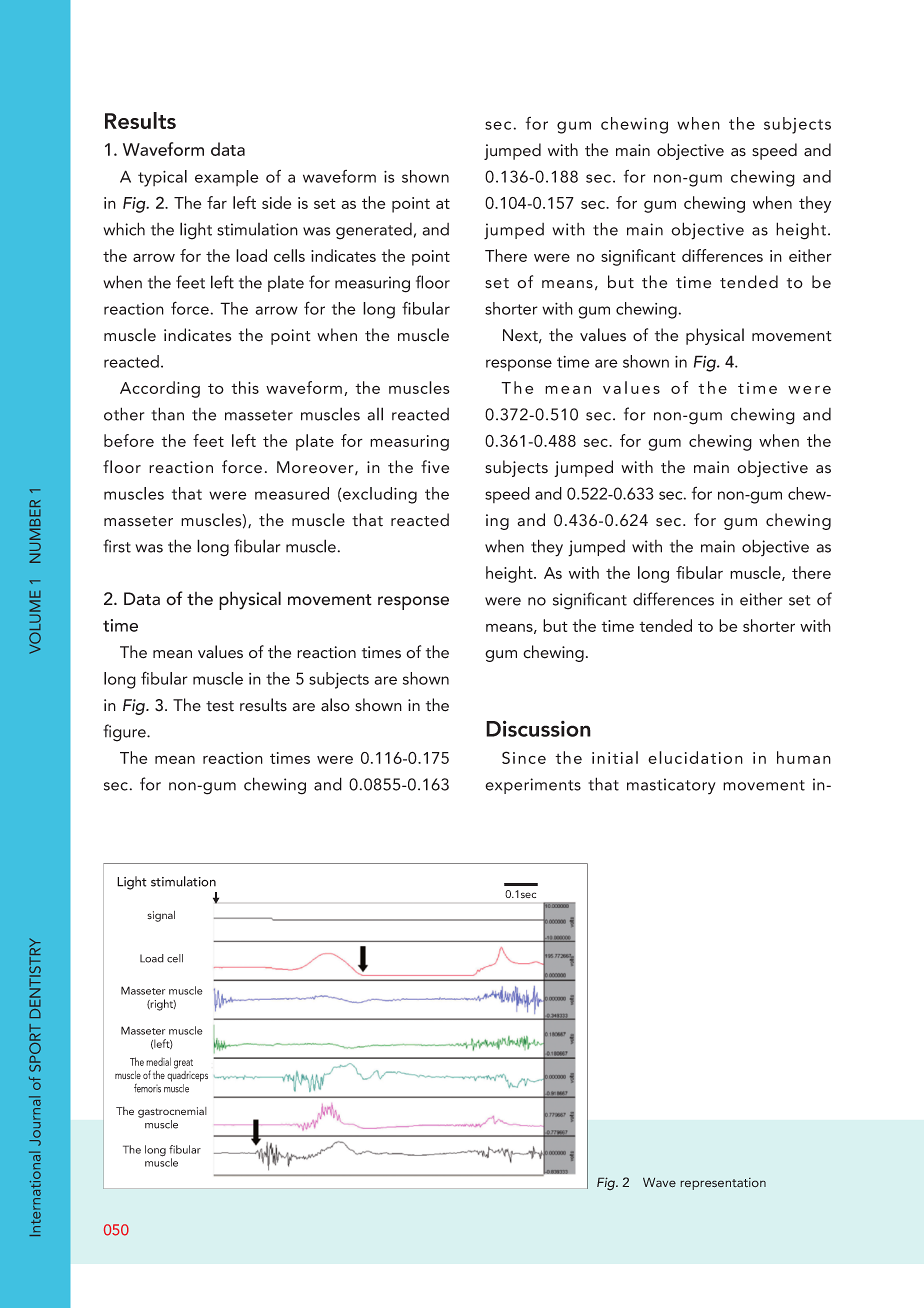 The height and width of the screenshot is (1308, 924). What do you see at coordinates (695, 757) in the screenshot?
I see `elucidation` at bounding box center [695, 757].
